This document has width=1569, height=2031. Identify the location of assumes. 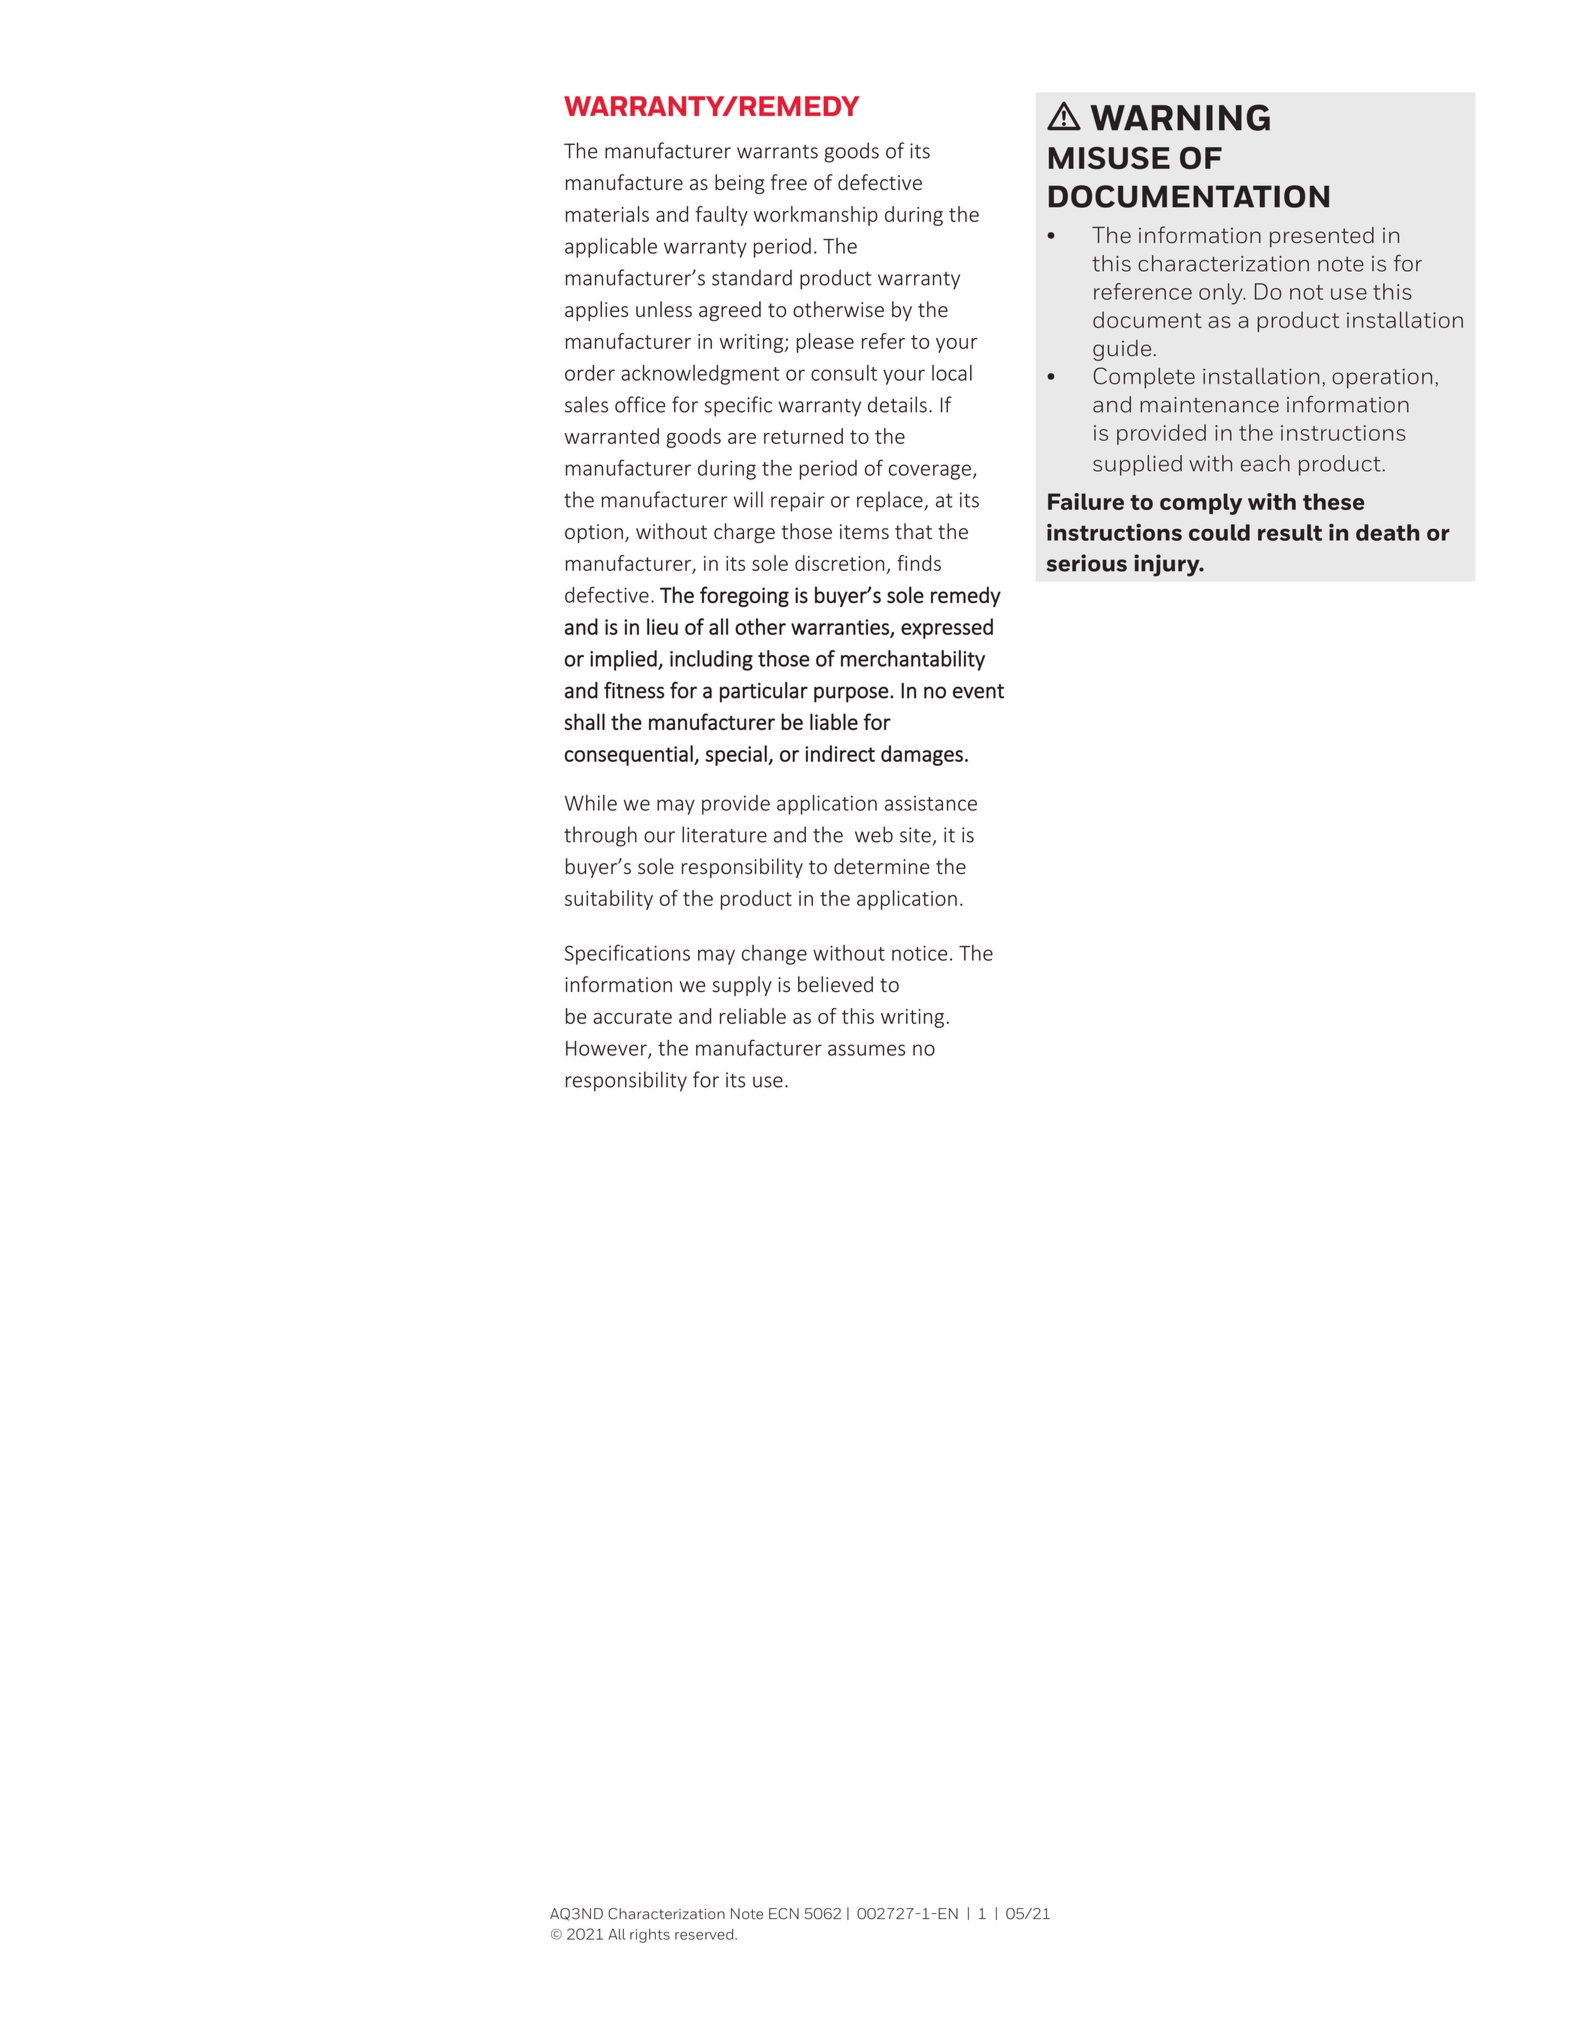
(866, 1050).
